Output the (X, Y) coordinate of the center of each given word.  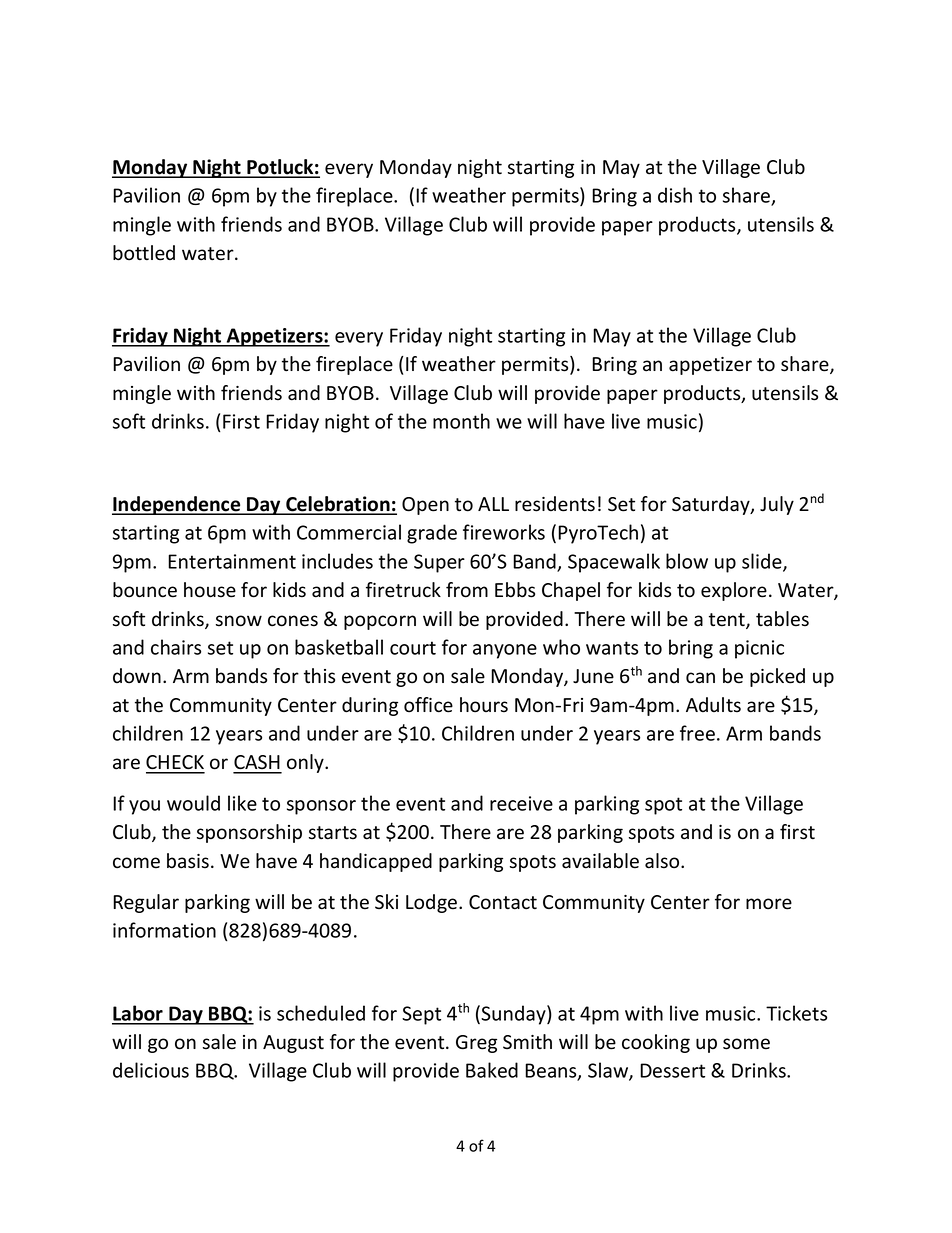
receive (521, 803)
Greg (476, 1044)
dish (675, 195)
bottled (144, 253)
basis (188, 861)
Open (425, 506)
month (461, 421)
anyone (505, 651)
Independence (177, 505)
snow (239, 621)
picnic (759, 649)
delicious (151, 1070)
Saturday (712, 505)
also (663, 861)
